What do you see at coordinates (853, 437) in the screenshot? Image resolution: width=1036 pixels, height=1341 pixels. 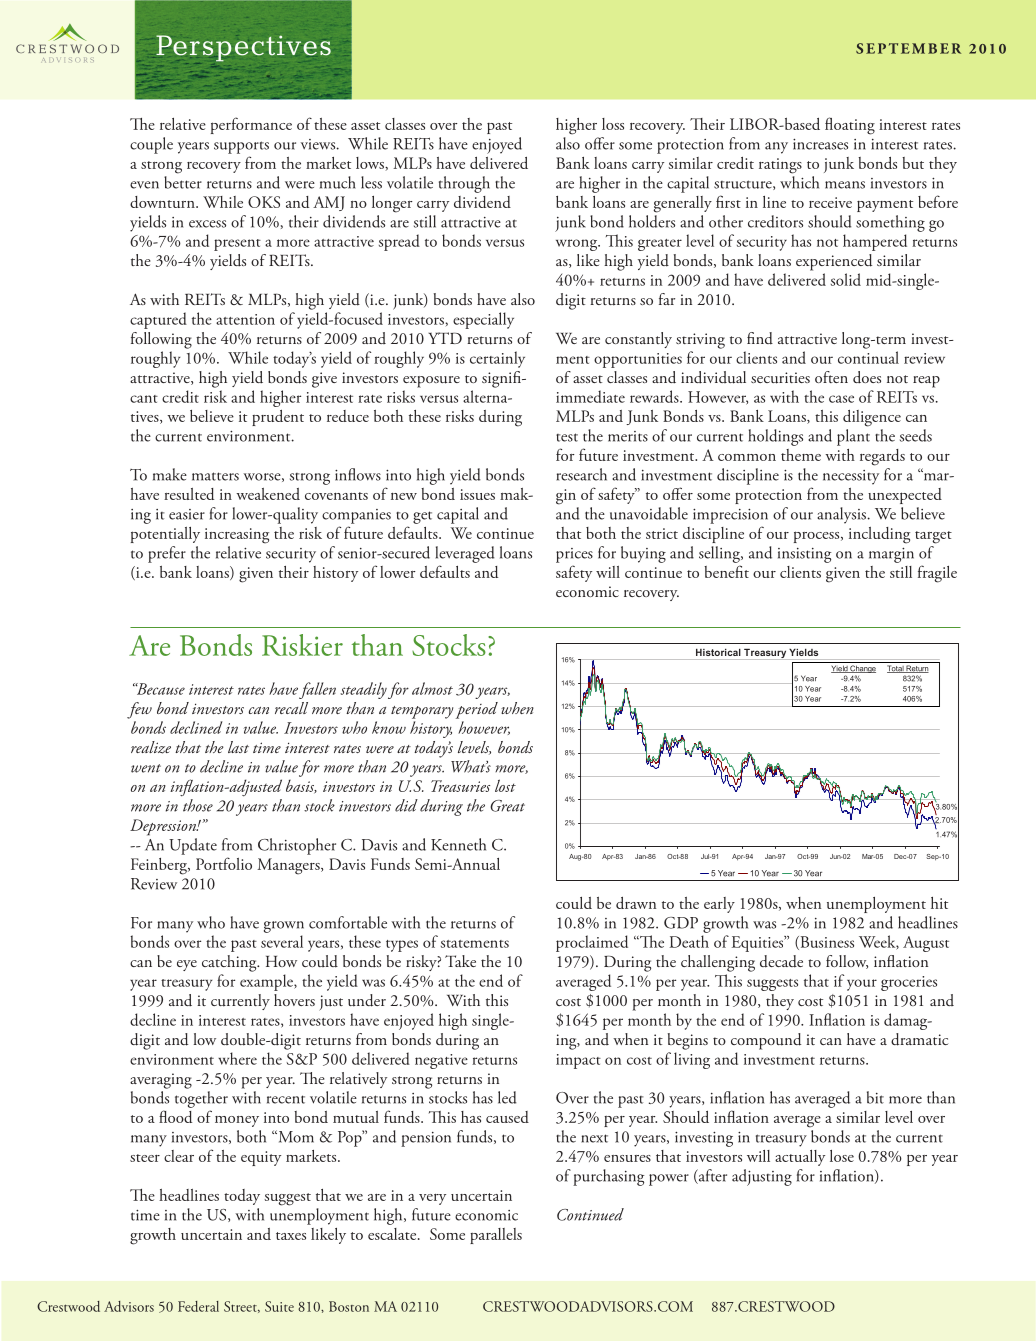 I see `plant` at bounding box center [853, 437].
